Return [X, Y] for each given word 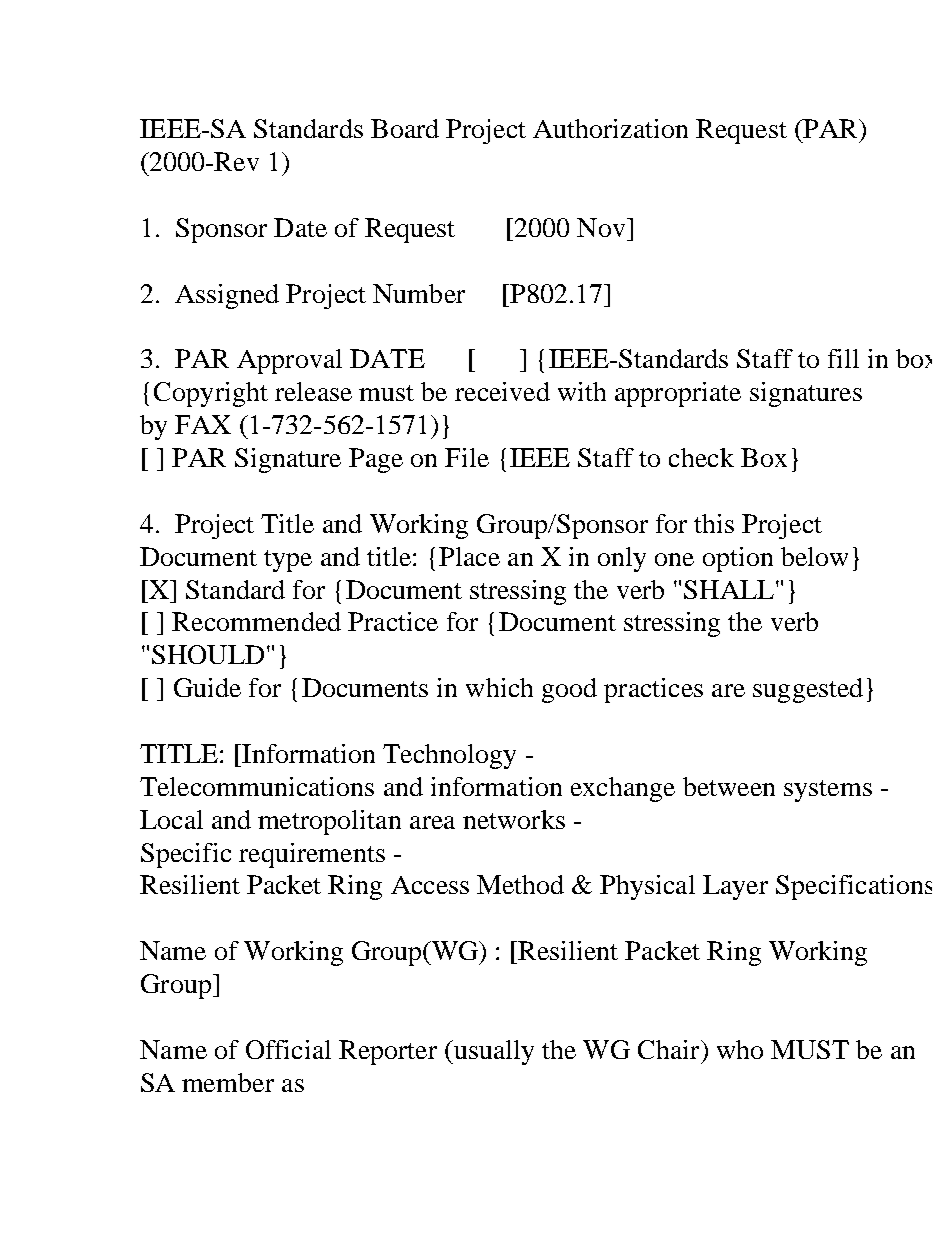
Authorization [610, 128]
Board [405, 128]
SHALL [729, 589]
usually [492, 1052]
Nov [602, 227]
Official [288, 1049]
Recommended [256, 621]
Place [469, 556]
